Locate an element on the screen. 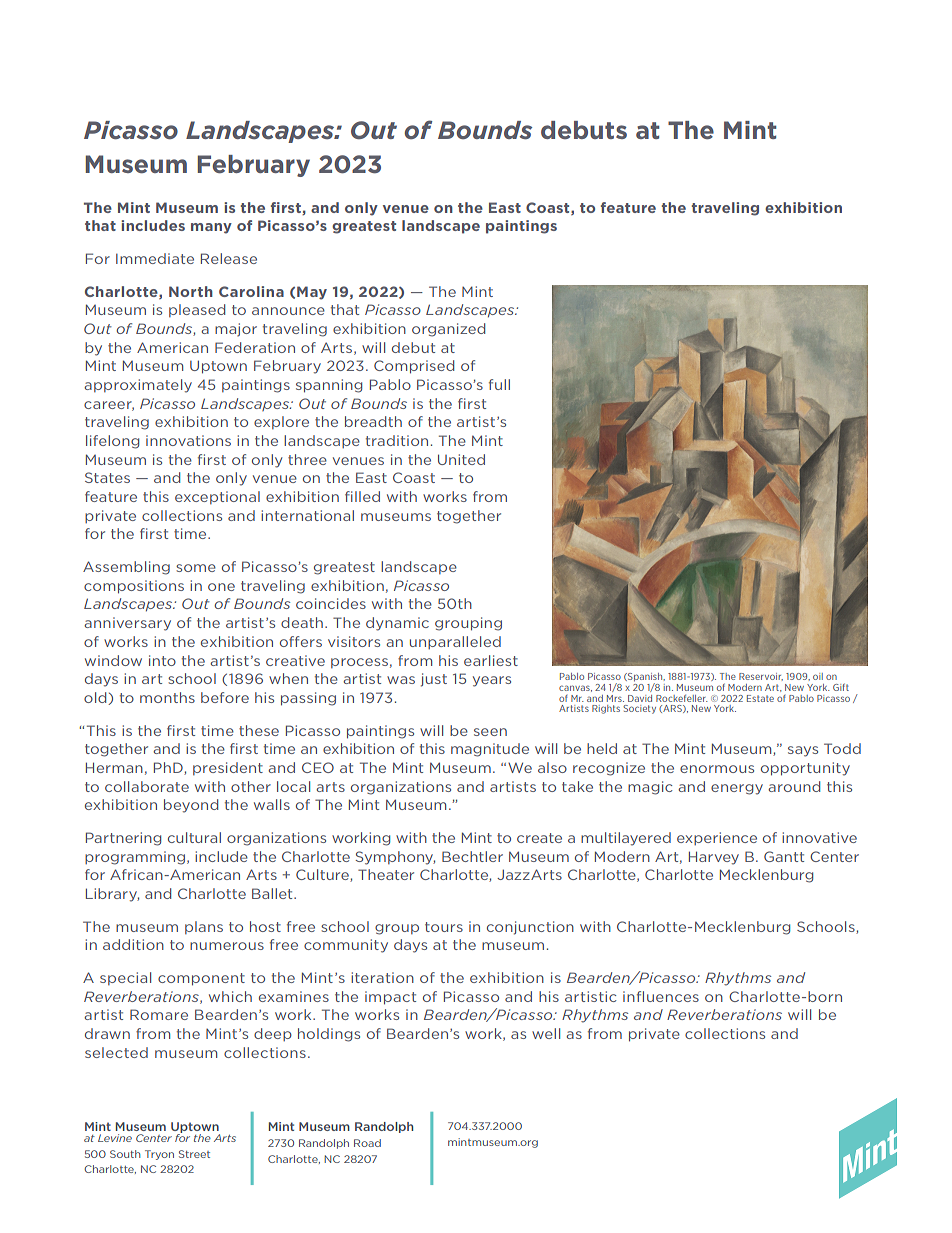 This screenshot has width=952, height=1233. organized is located at coordinates (448, 330).
